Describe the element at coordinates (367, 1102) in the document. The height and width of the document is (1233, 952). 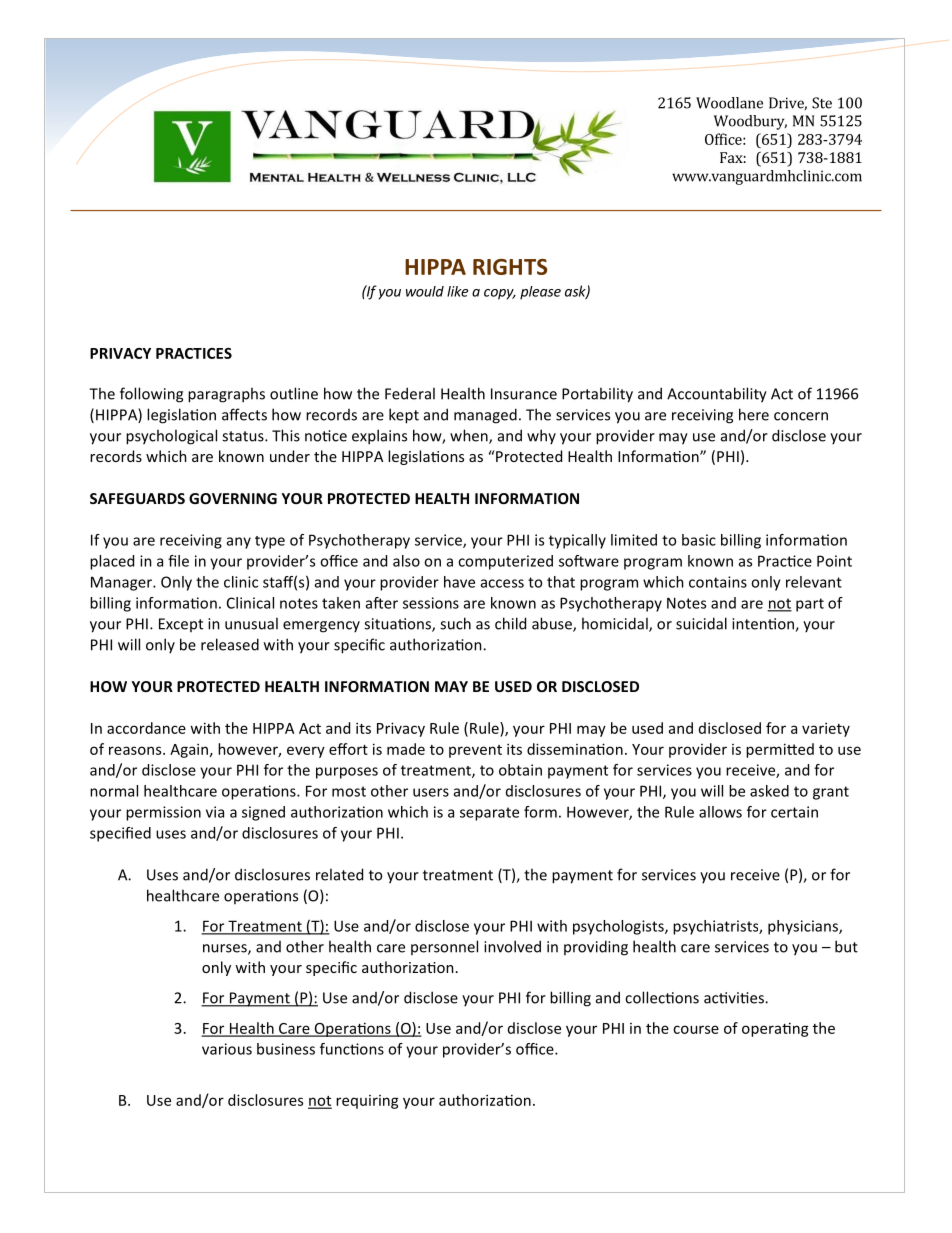
I see `requiring` at that location.
